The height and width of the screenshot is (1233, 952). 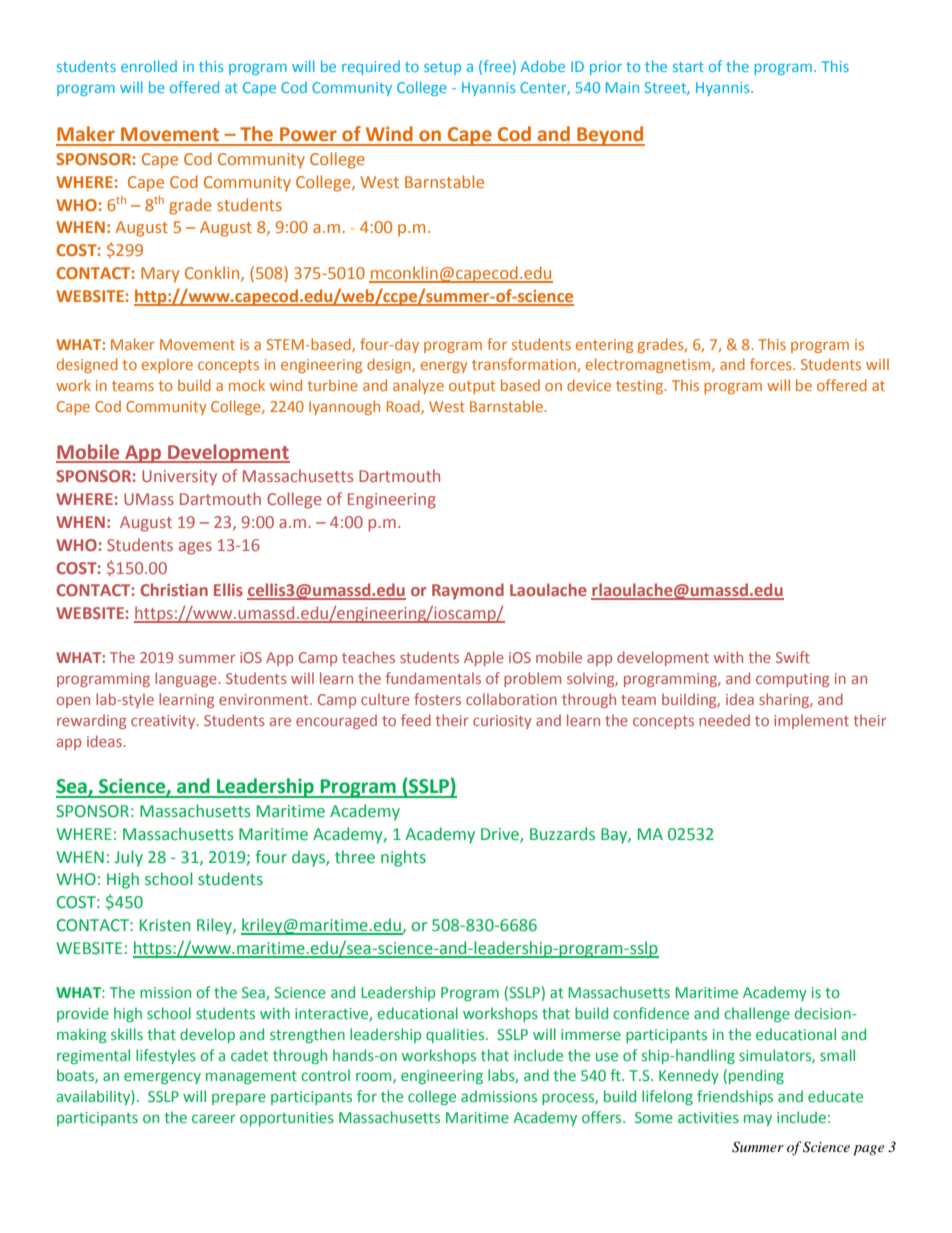 I want to click on July, so click(x=129, y=858).
